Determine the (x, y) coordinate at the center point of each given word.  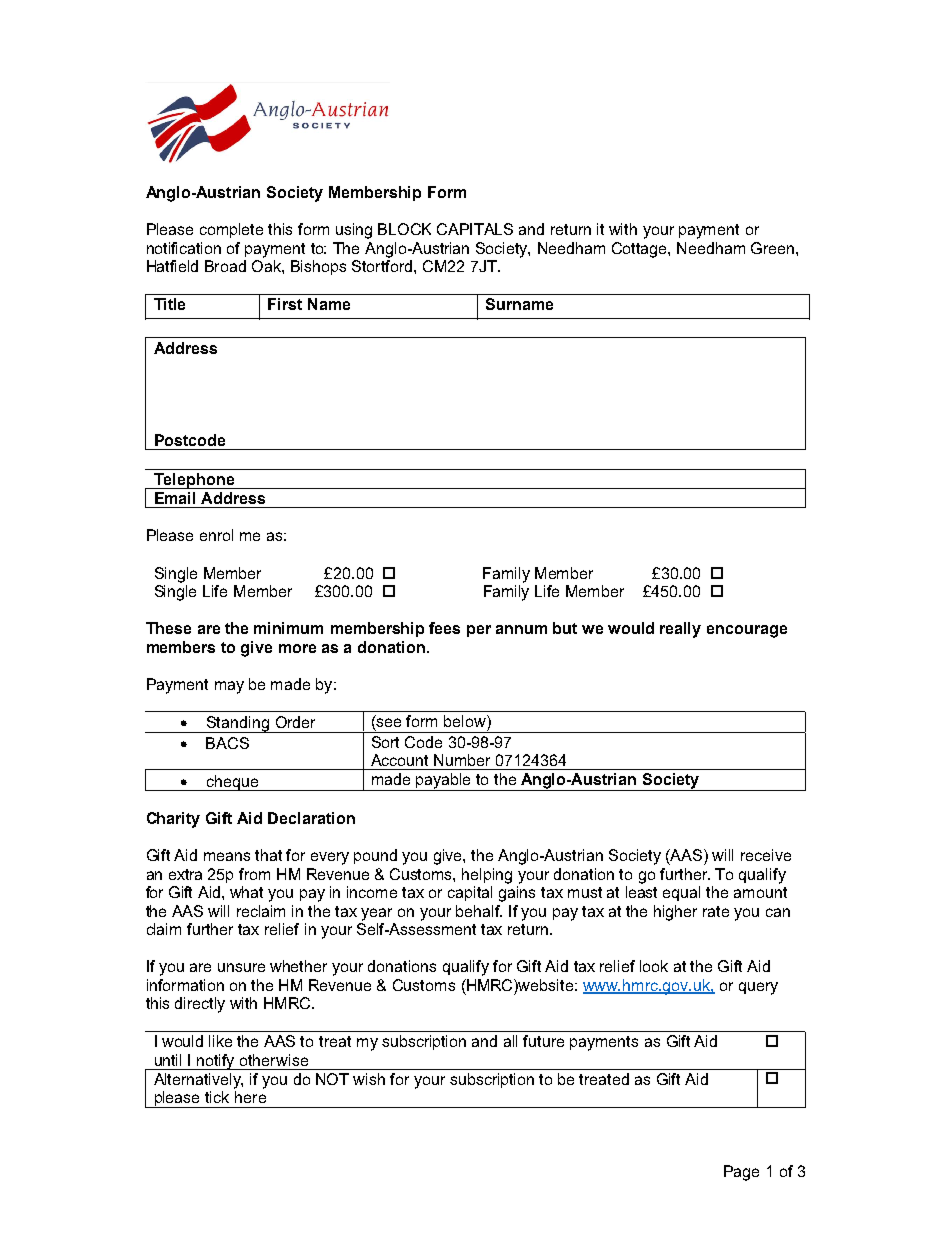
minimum (288, 628)
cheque (233, 783)
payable (444, 782)
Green (774, 248)
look (654, 966)
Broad (225, 266)
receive (766, 855)
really (680, 630)
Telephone (194, 481)
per (479, 631)
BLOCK (404, 229)
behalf (479, 911)
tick (217, 1097)
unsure (241, 967)
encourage (747, 631)
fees (444, 628)
